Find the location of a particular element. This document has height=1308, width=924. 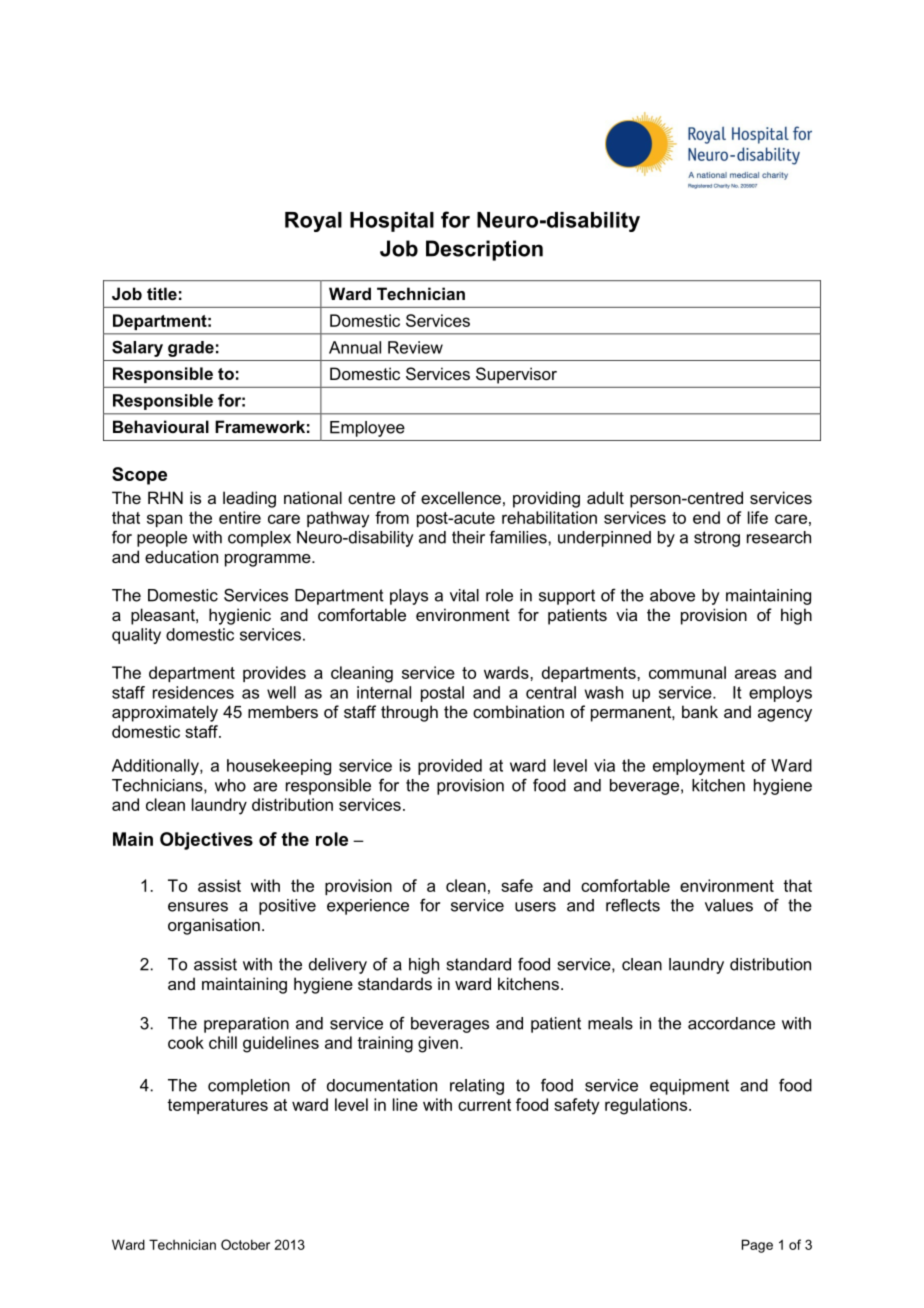

provided is located at coordinates (450, 767).
